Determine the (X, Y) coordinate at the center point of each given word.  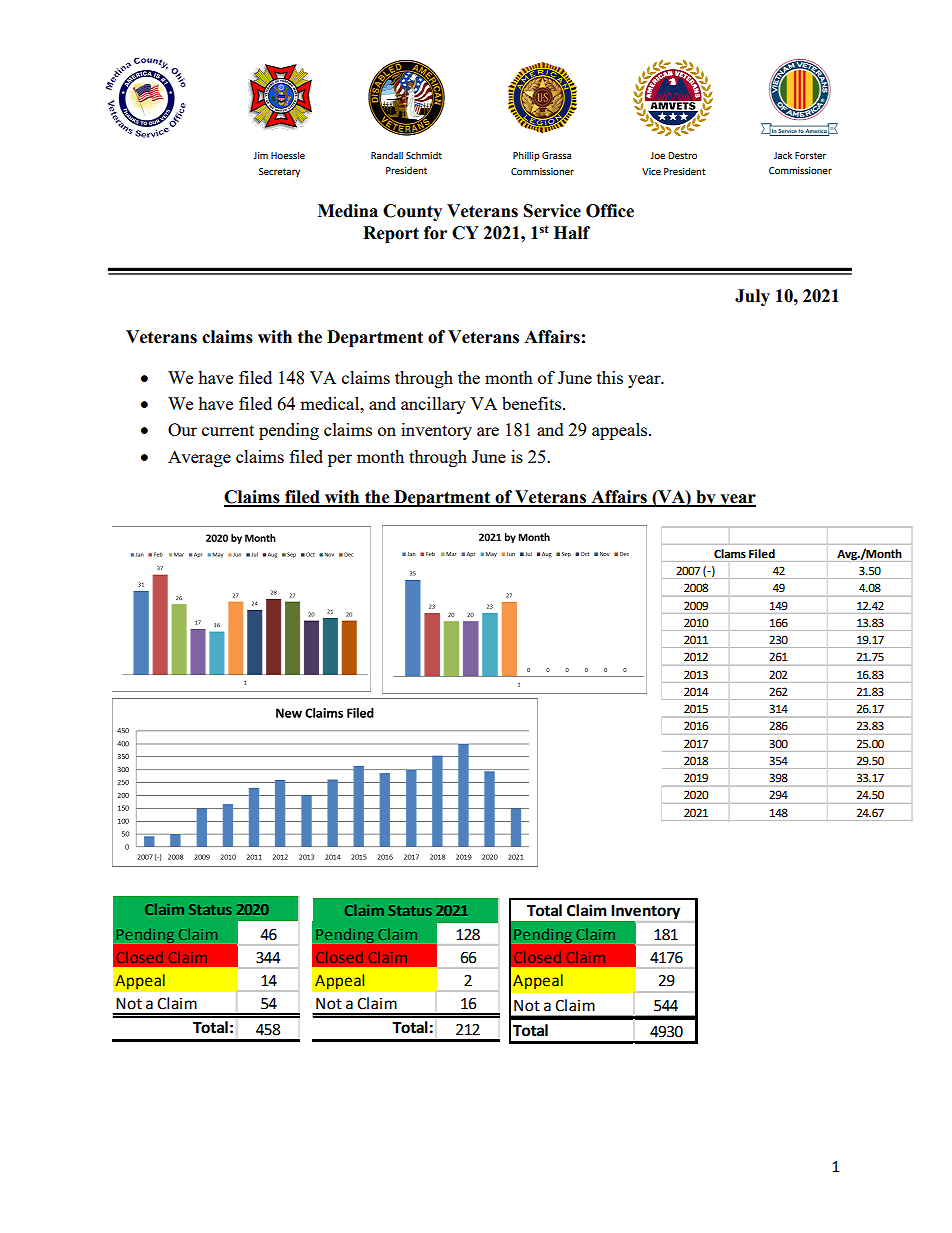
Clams (730, 553)
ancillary (433, 405)
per (340, 460)
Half (572, 233)
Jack (783, 155)
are (488, 431)
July (752, 297)
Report (391, 234)
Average (199, 458)
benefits (531, 403)
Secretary (279, 172)
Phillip (526, 156)
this (610, 377)
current (228, 430)
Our (182, 429)
